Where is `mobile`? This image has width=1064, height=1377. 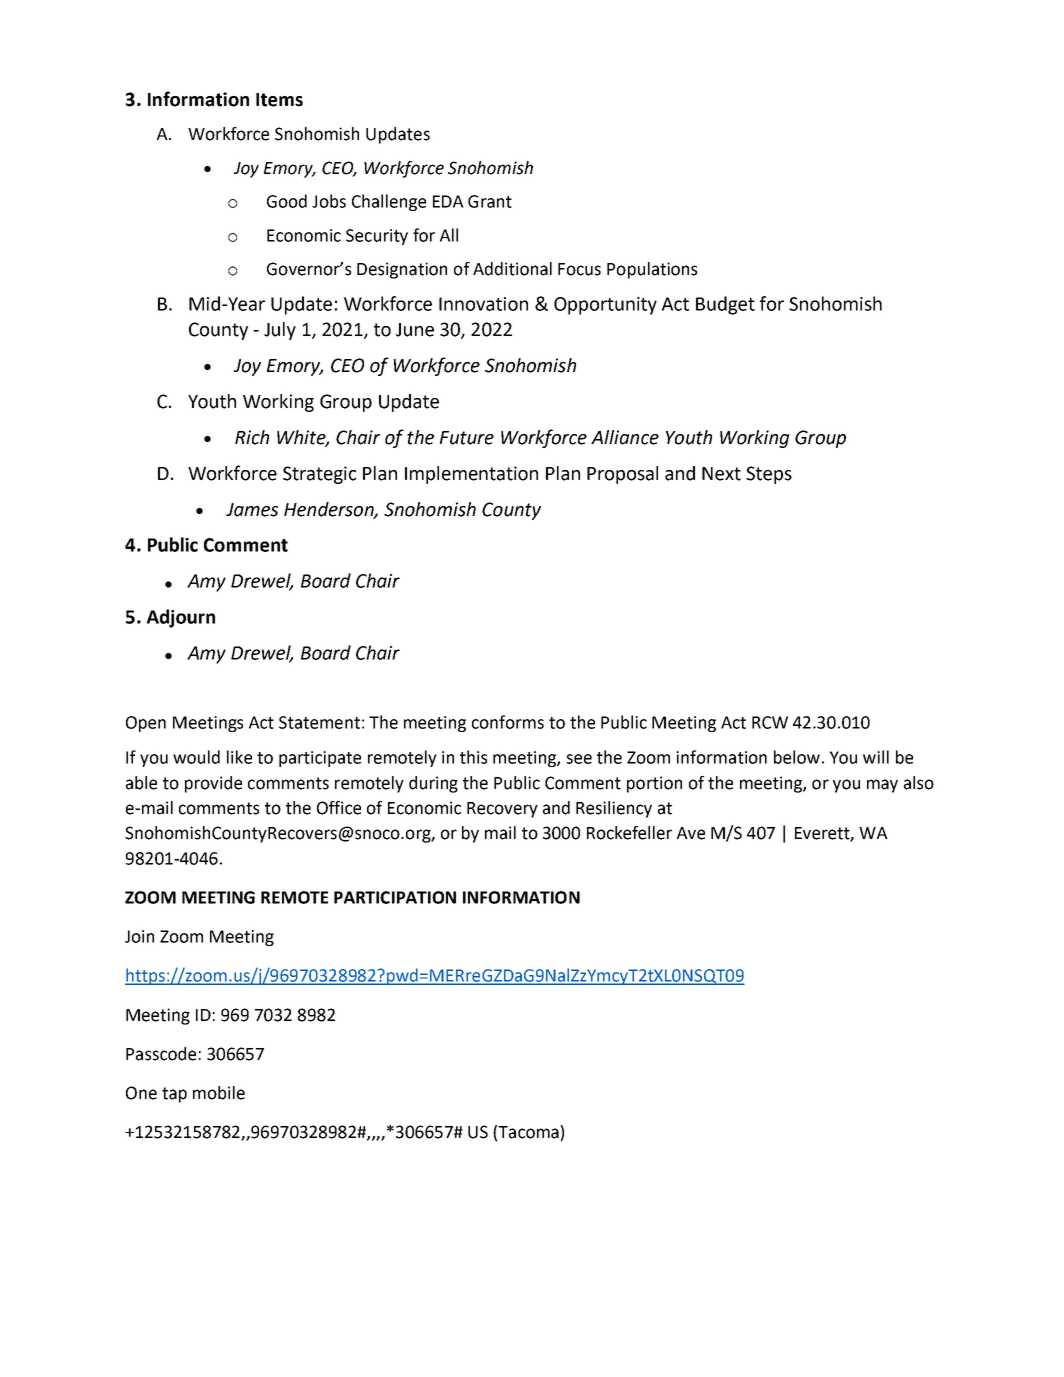
mobile is located at coordinates (219, 1093).
